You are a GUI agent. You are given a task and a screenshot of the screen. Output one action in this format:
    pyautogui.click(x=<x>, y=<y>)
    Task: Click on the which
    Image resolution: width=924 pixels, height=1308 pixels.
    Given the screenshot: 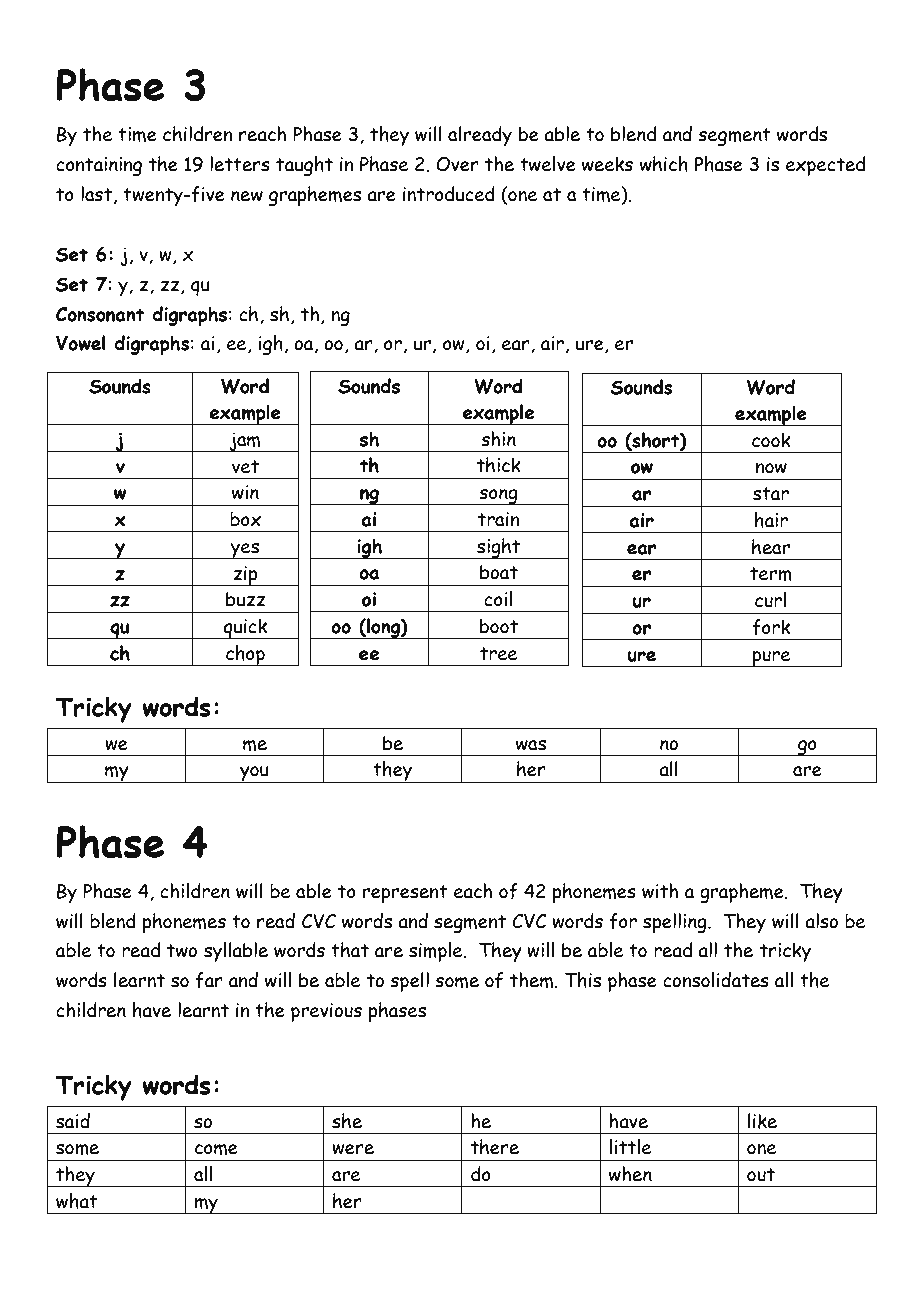 What is the action you would take?
    pyautogui.click(x=664, y=164)
